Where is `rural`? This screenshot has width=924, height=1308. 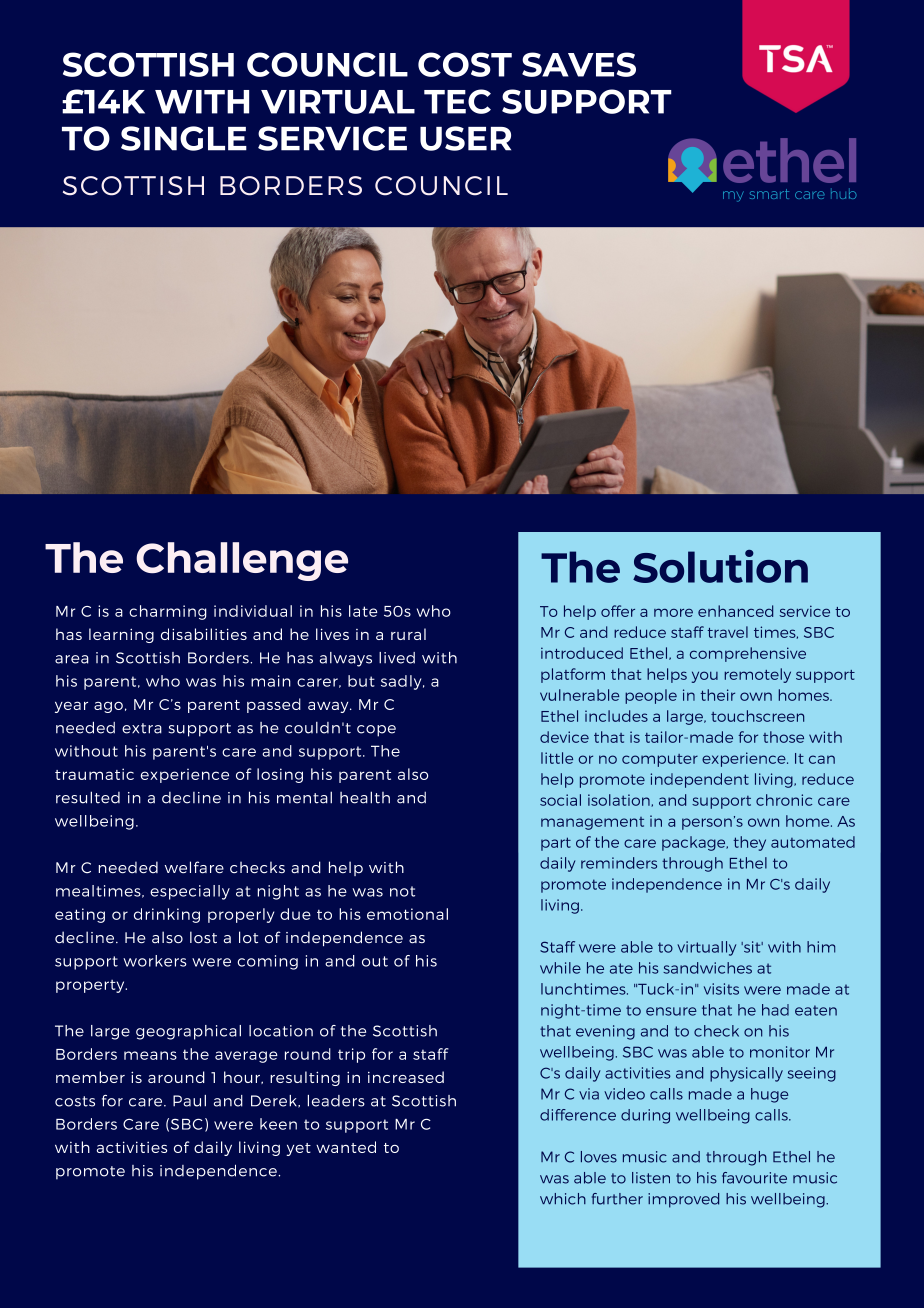 rural is located at coordinates (408, 634).
